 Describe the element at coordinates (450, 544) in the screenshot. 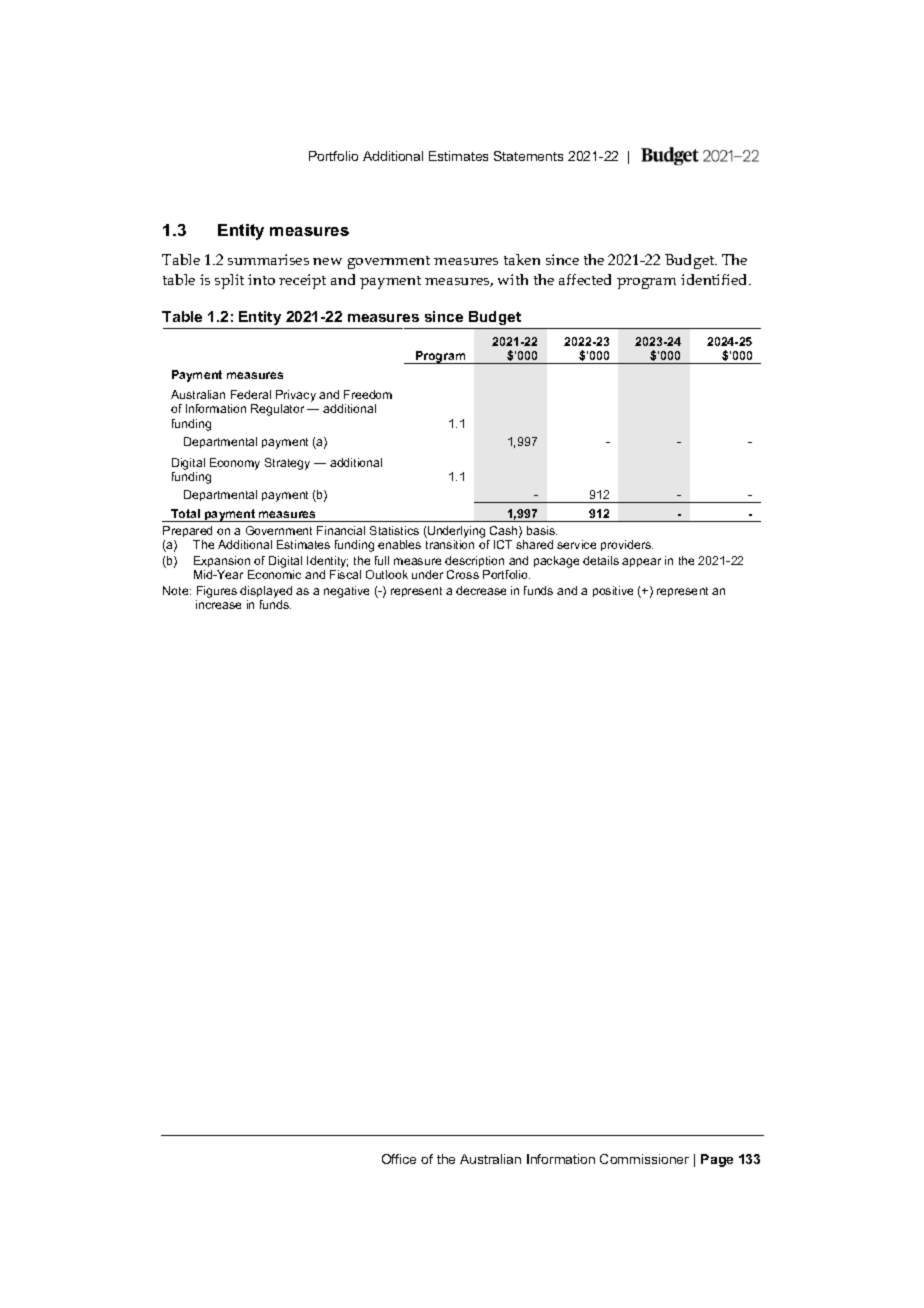

I see `transition` at that location.
